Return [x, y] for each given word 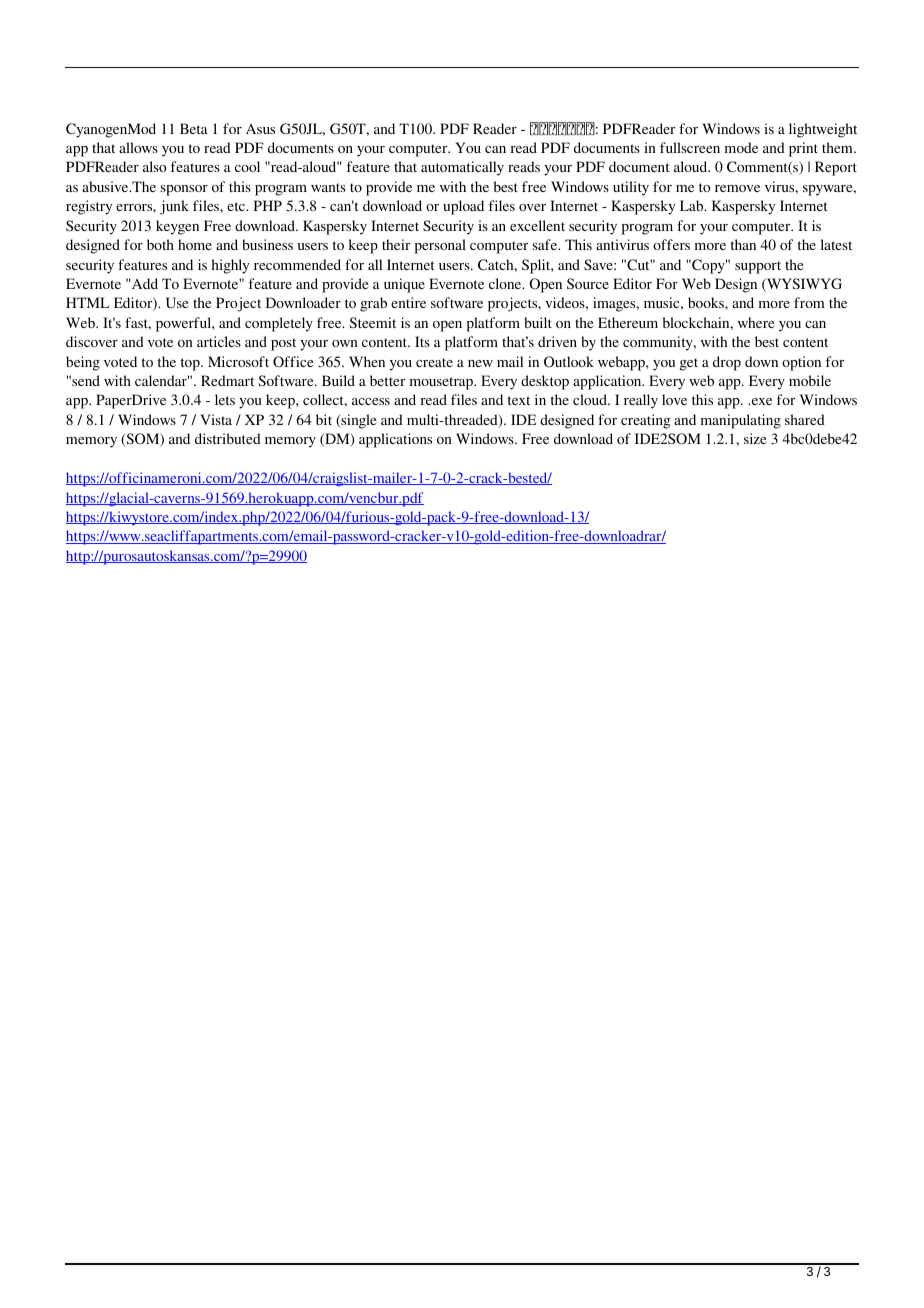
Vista [216, 419]
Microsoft [238, 361]
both [160, 244]
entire [408, 302]
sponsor [184, 190]
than [743, 244]
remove [737, 188]
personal [440, 246]
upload [463, 207]
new [480, 363]
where [756, 322]
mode [741, 147]
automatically [462, 168]
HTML [87, 302]
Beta [194, 128]
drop [727, 363]
